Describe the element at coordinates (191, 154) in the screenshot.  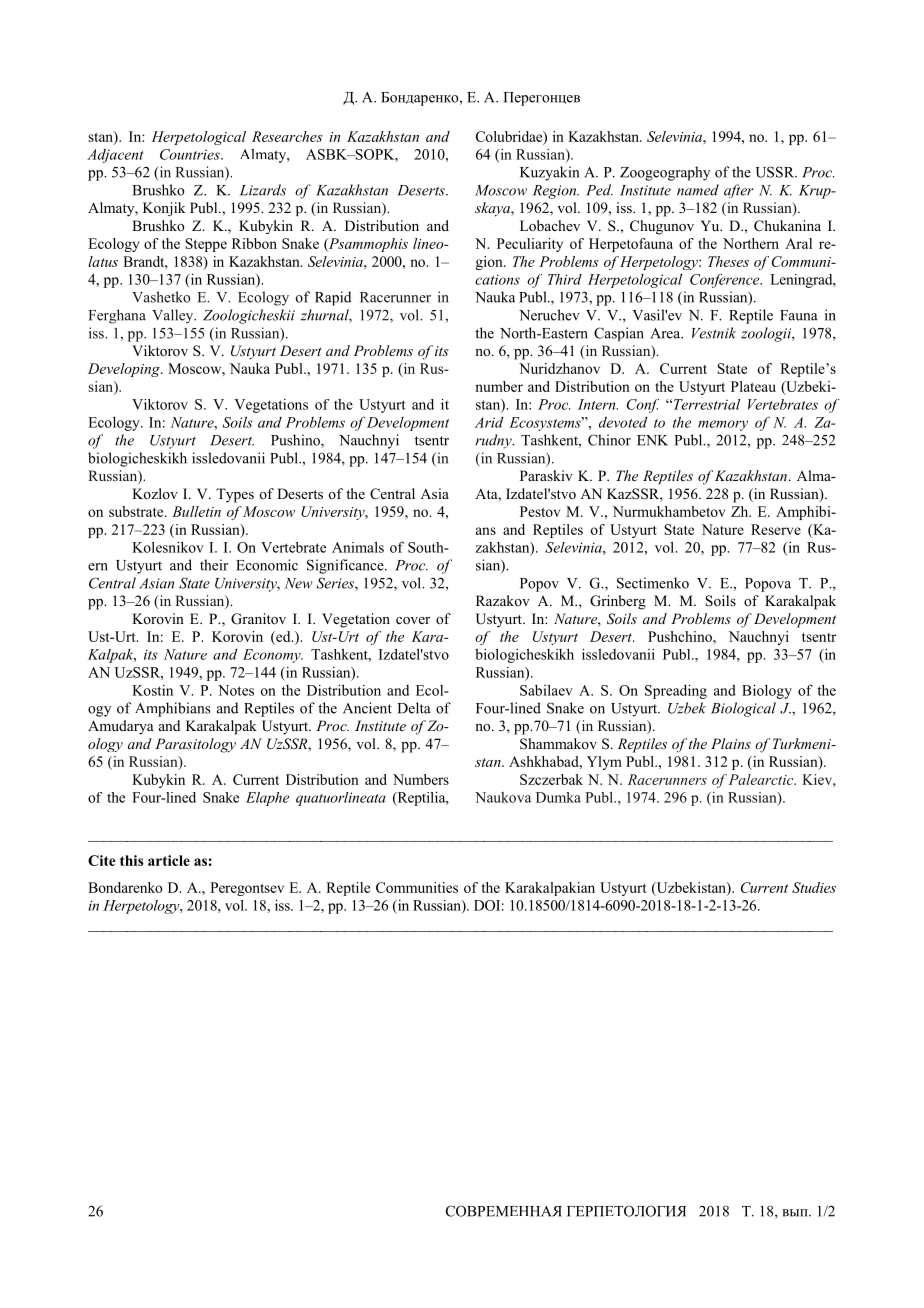
I see `Countries` at that location.
